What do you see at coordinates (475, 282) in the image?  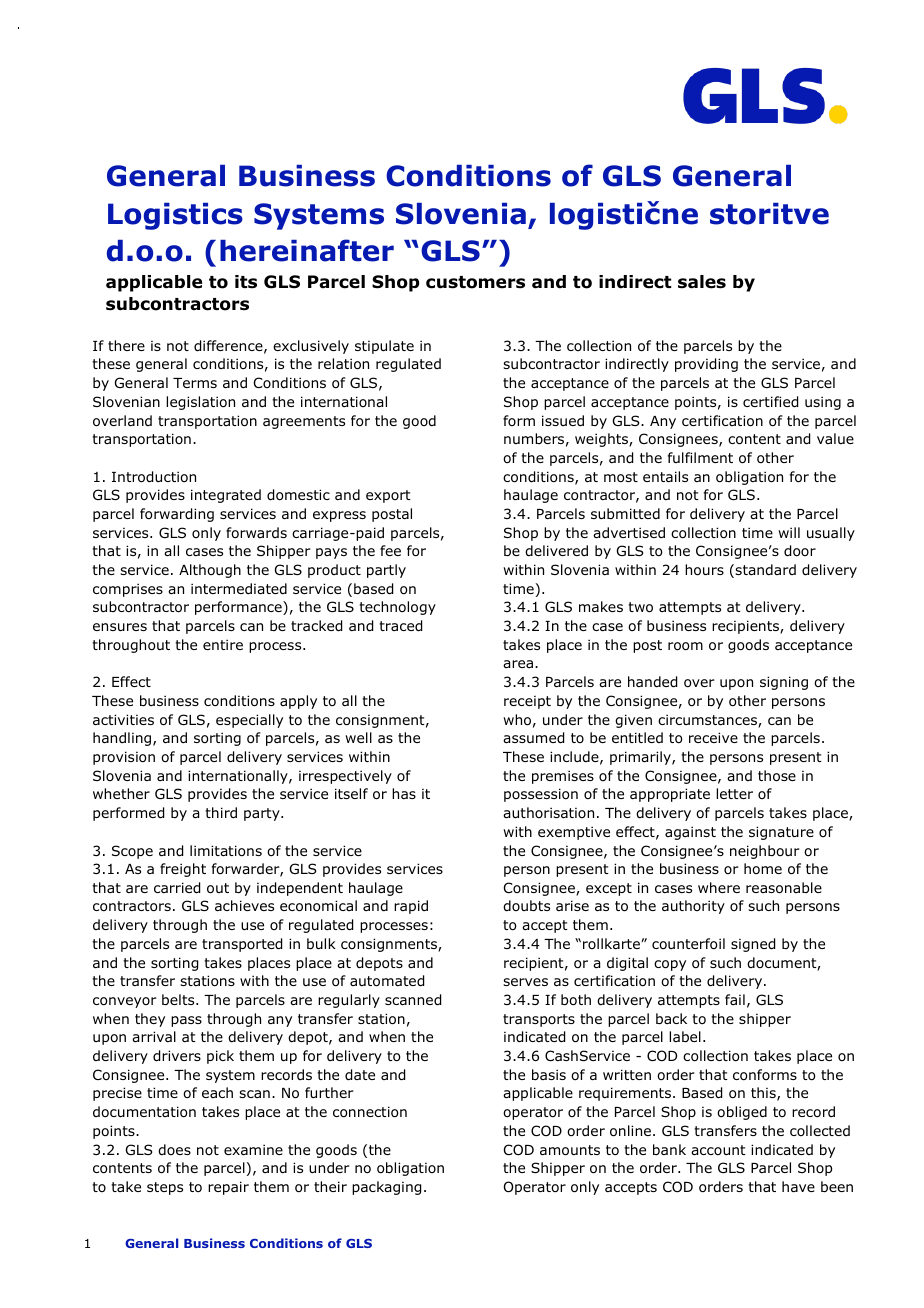 I see `customers` at bounding box center [475, 282].
